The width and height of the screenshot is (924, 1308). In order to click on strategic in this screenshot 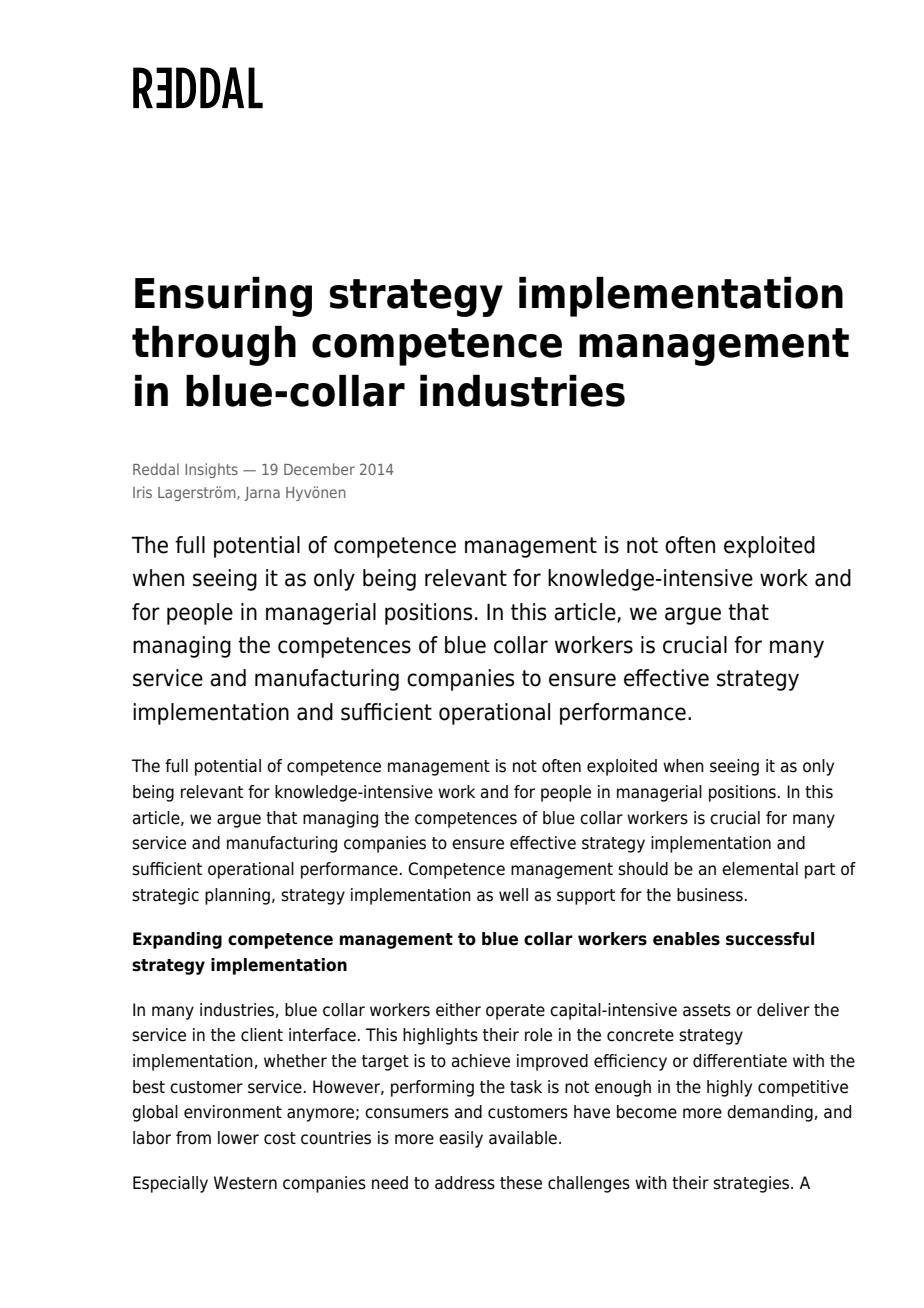, I will do `click(165, 896)`.
